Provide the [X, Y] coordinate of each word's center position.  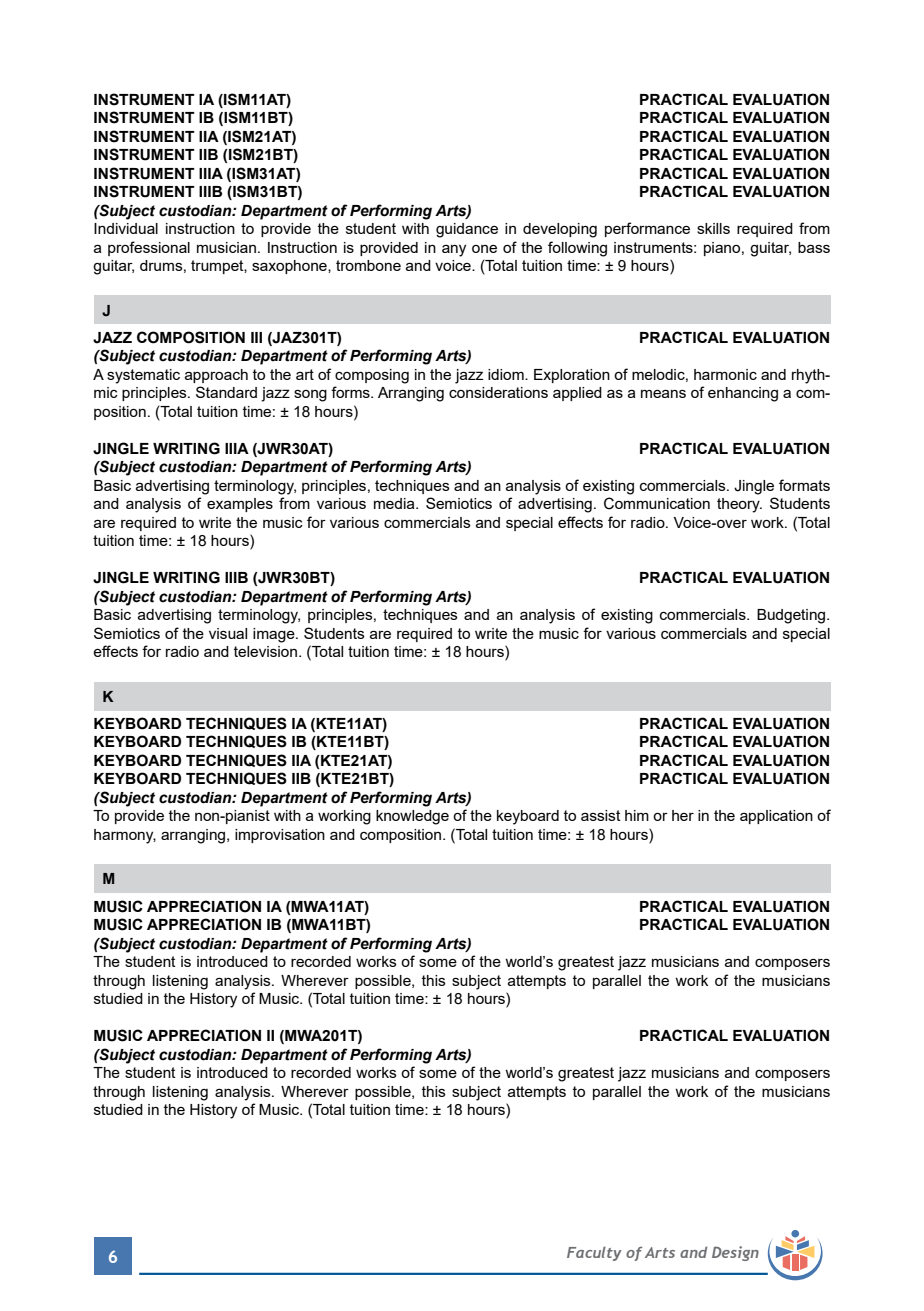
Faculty [594, 1253]
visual [228, 633]
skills [713, 228]
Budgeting [792, 616]
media [395, 503]
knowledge [412, 817]
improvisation [280, 836]
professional [149, 248]
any [454, 250]
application [776, 817]
